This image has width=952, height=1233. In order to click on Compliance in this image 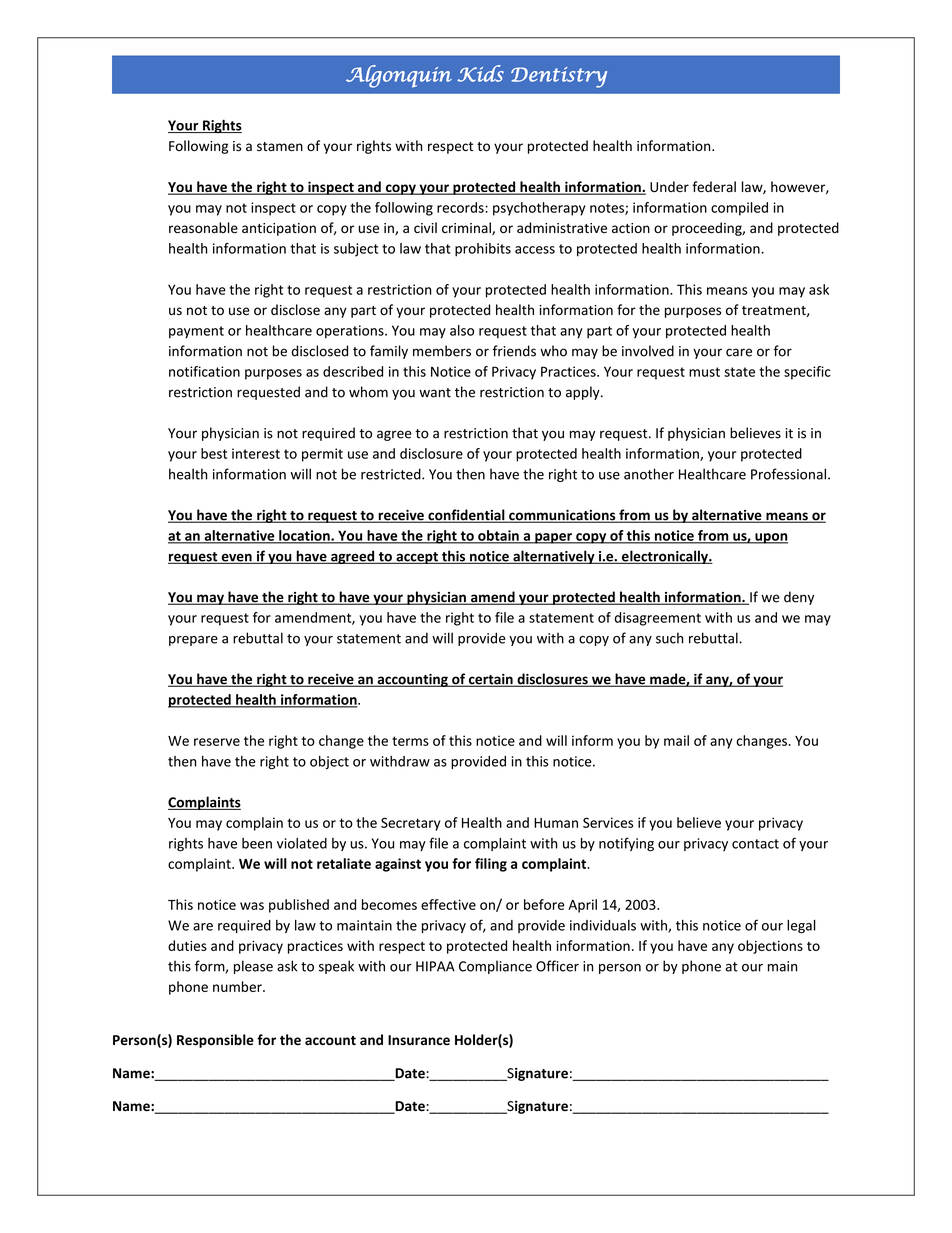, I will do `click(495, 967)`.
